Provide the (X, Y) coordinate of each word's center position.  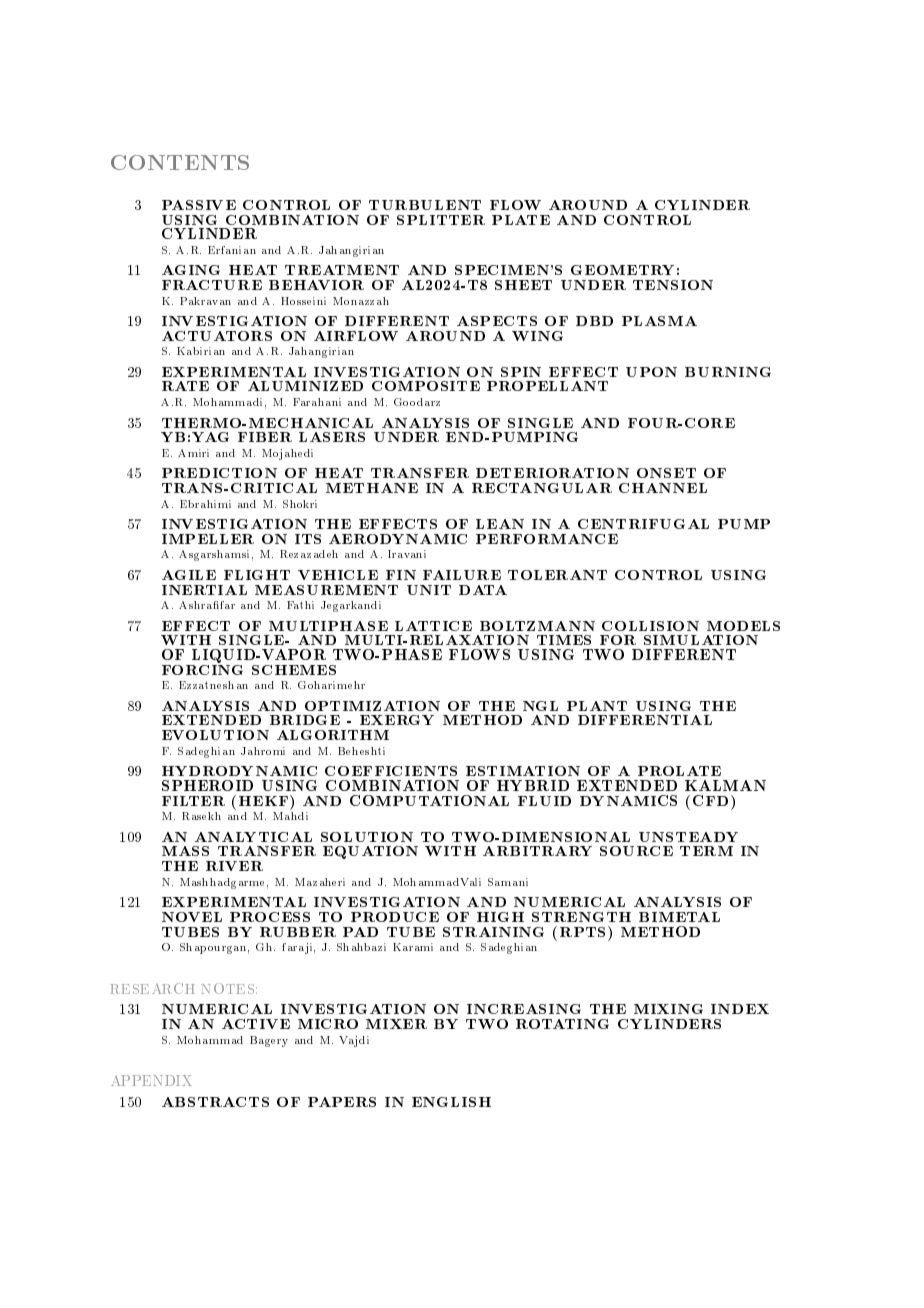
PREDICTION (219, 473)
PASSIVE (199, 205)
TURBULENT (425, 205)
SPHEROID (207, 785)
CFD (710, 800)
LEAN (500, 524)
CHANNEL (663, 488)
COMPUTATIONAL (429, 800)
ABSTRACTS (215, 1102)
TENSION (673, 285)
